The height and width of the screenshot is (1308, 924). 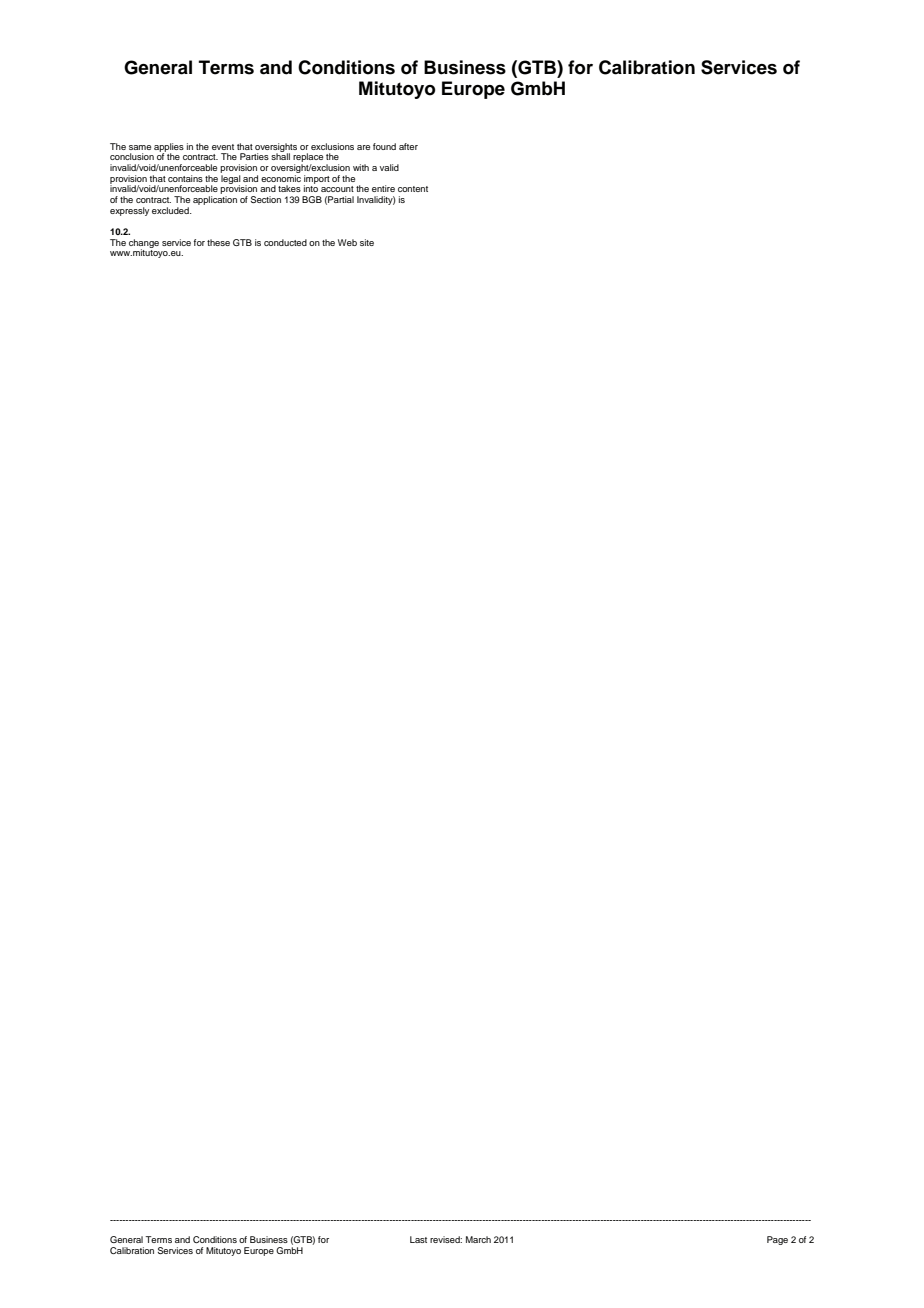 I want to click on March, so click(x=478, y=1239).
